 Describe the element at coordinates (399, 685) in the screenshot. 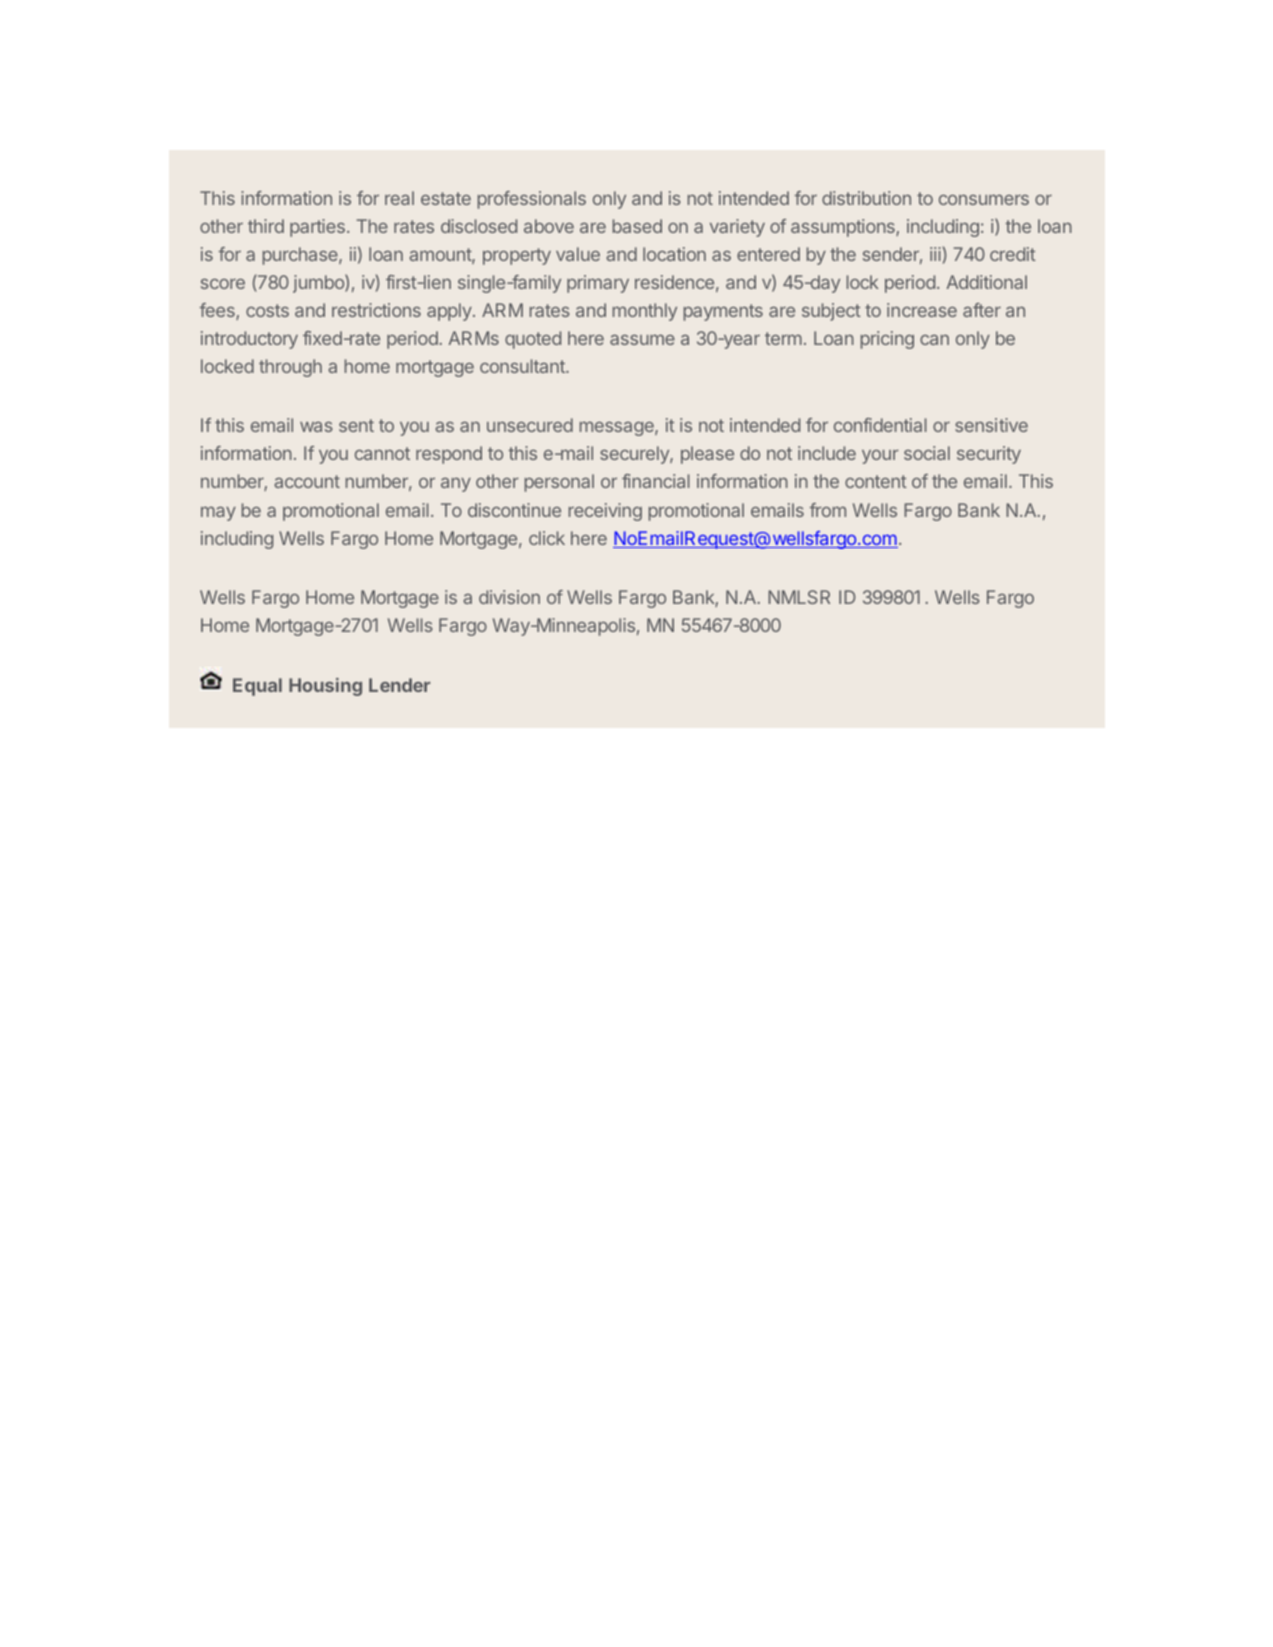

I see `Lender` at that location.
